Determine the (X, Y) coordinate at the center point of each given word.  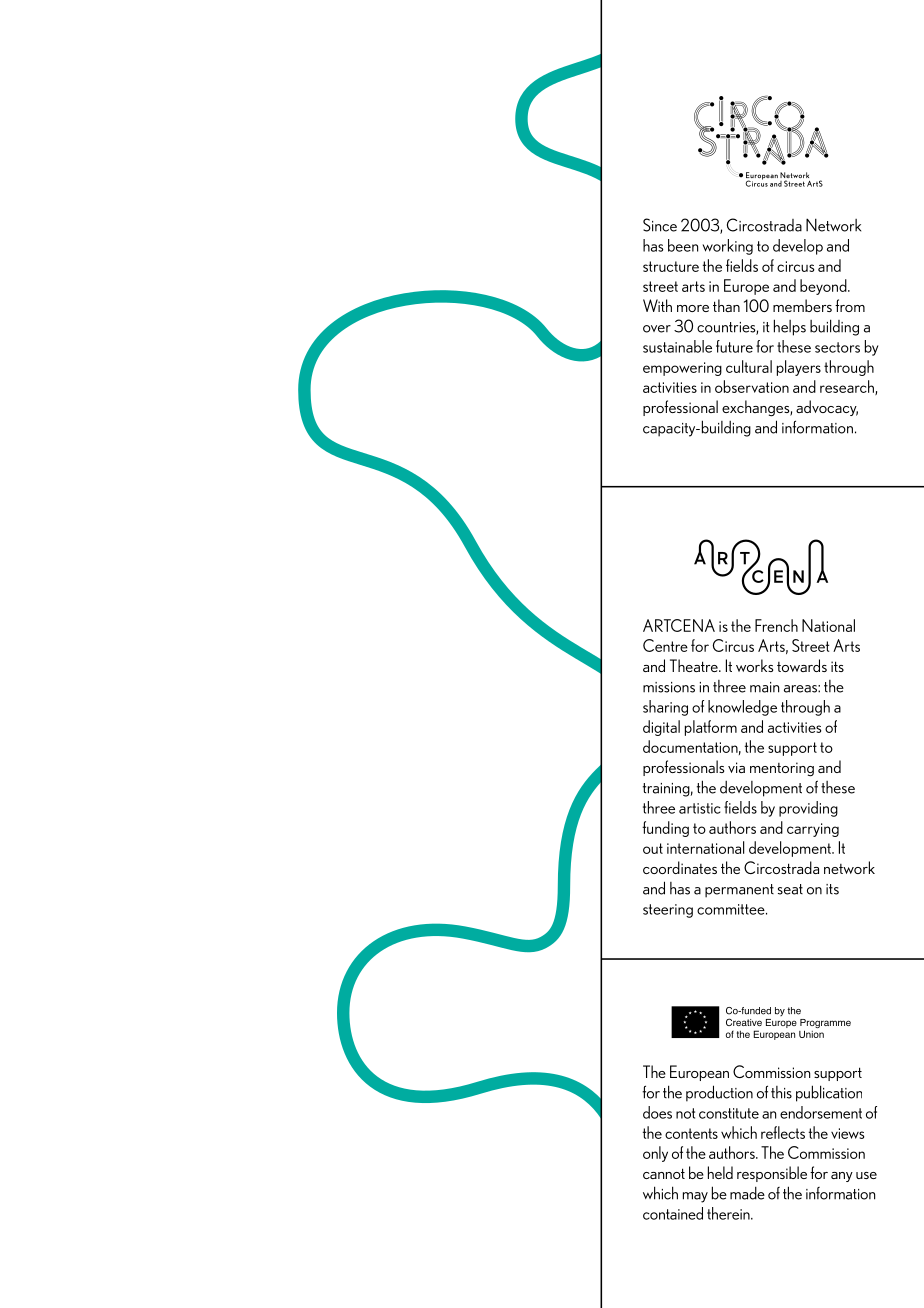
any (842, 1177)
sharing (665, 708)
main (764, 687)
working (727, 247)
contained (673, 1213)
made (747, 1193)
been (683, 245)
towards (802, 665)
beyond (824, 287)
